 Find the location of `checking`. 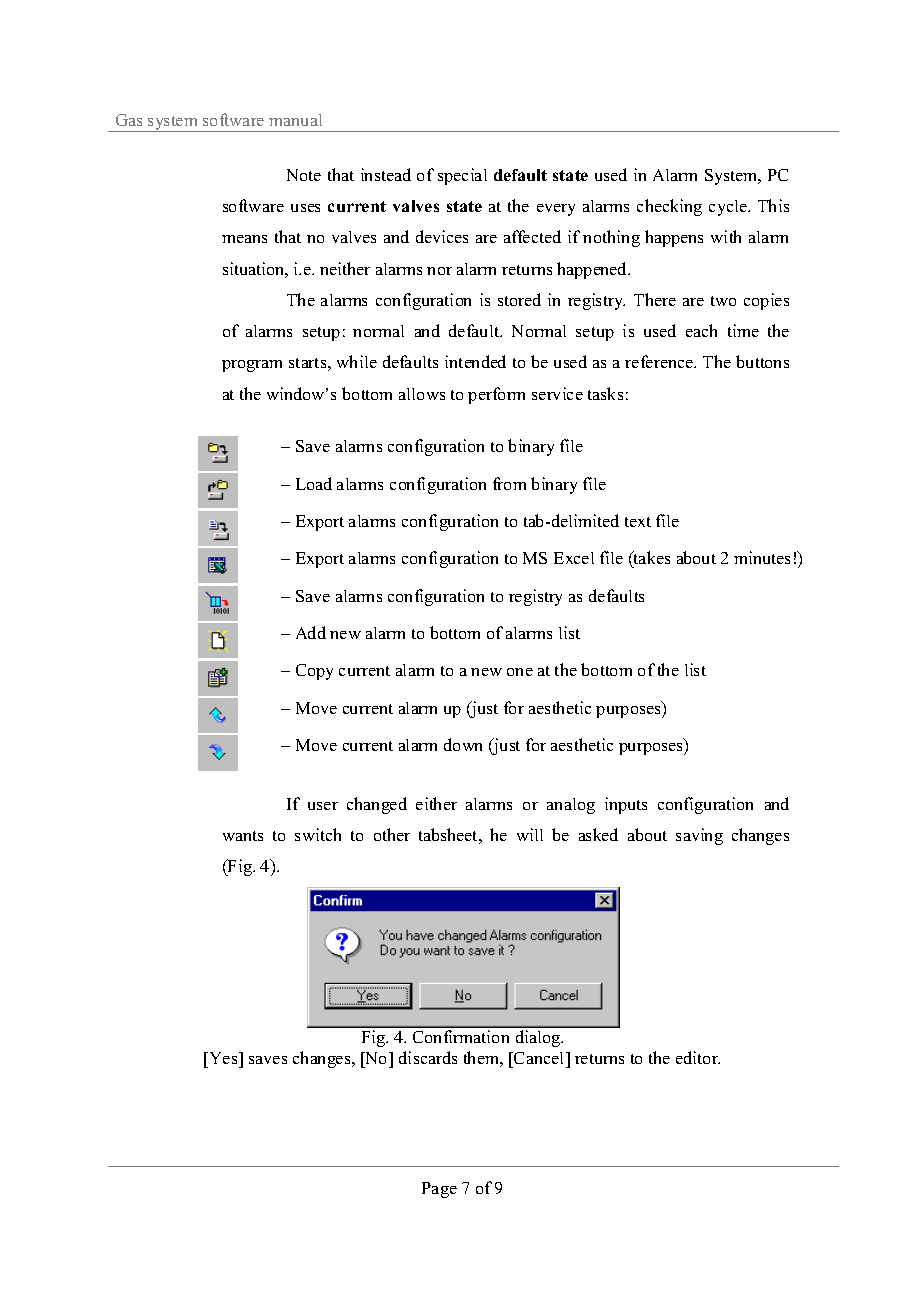

checking is located at coordinates (669, 207).
